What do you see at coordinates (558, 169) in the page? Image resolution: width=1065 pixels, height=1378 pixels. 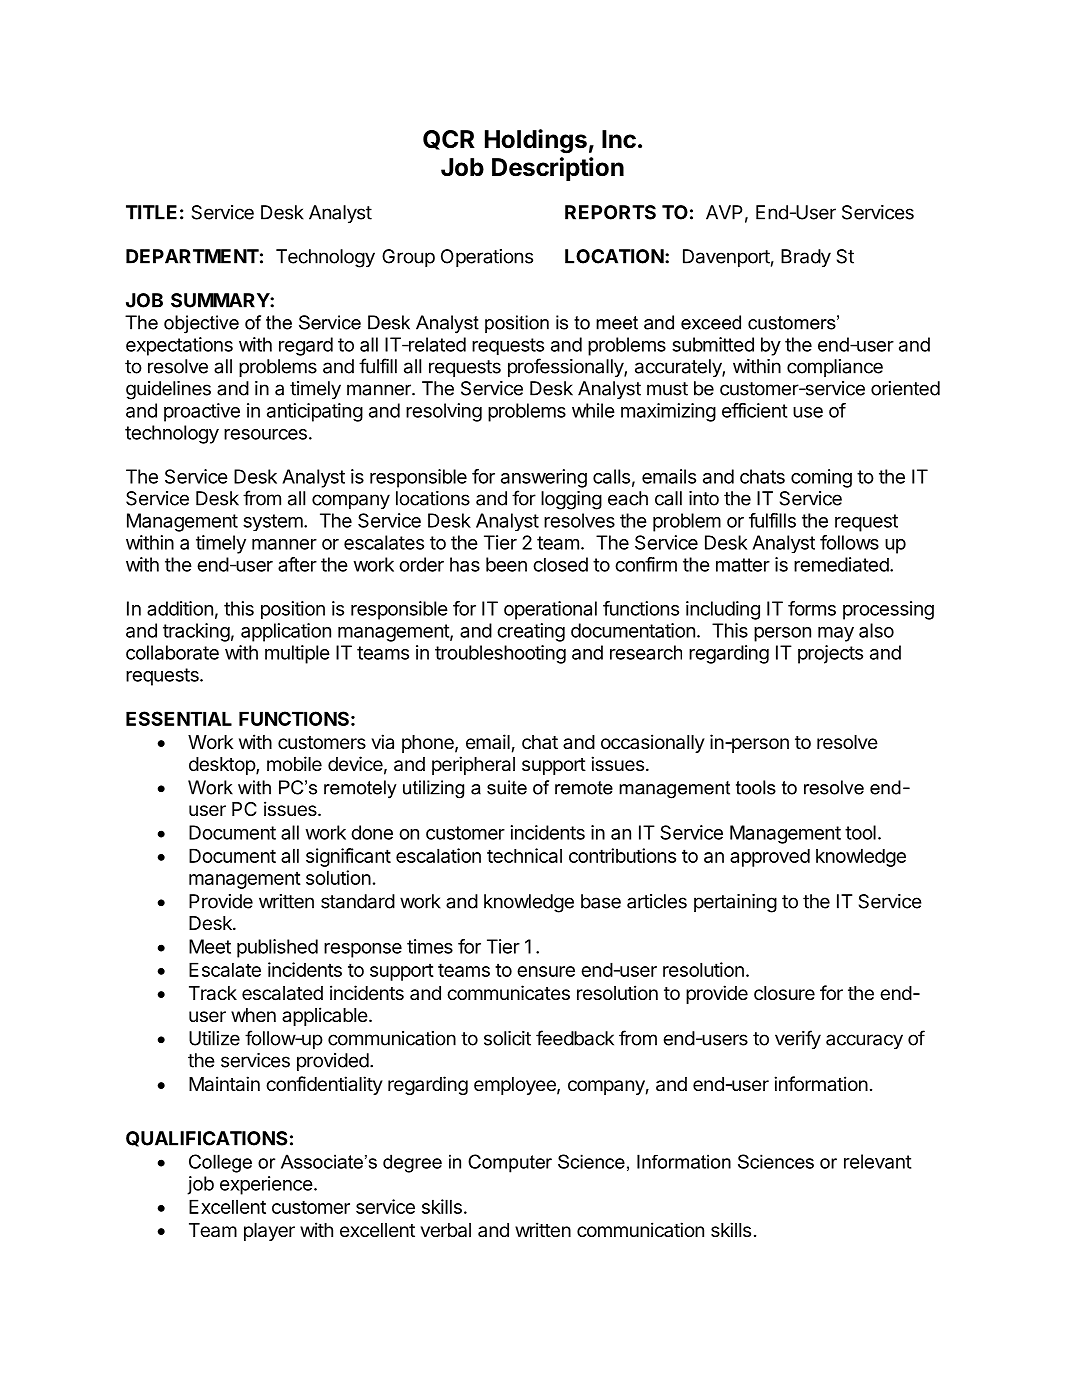 I see `Description` at bounding box center [558, 169].
